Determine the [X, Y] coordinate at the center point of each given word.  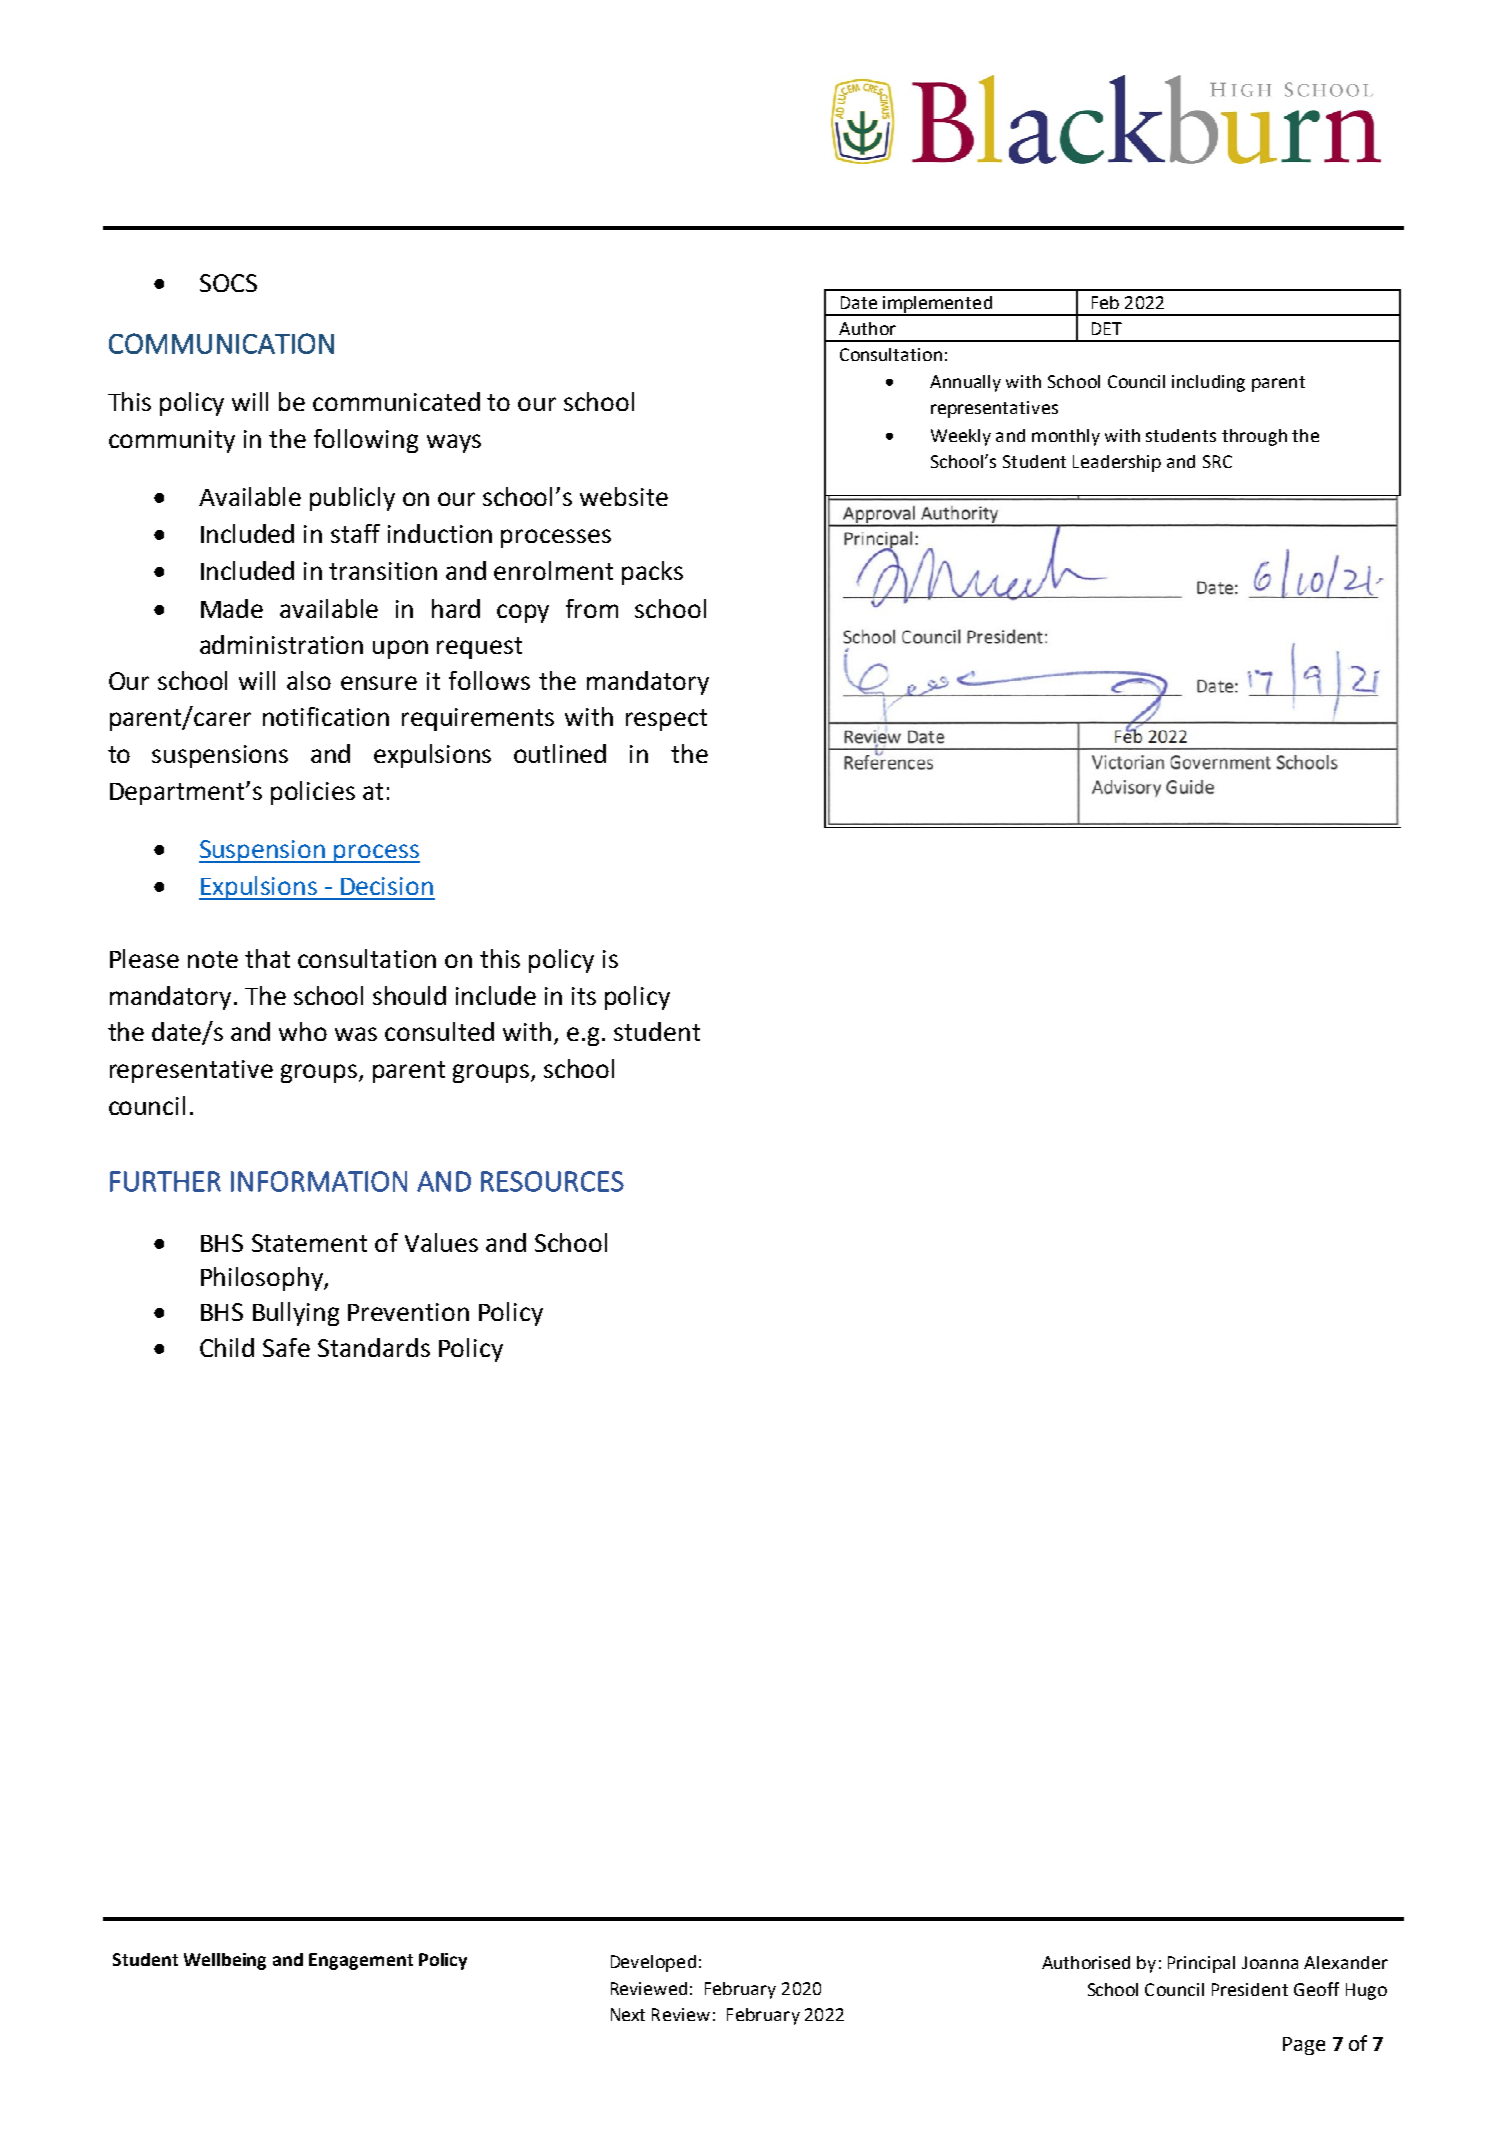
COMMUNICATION [221, 343]
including [1208, 383]
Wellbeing [225, 1961]
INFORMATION [319, 1181]
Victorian [1126, 788]
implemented [937, 305]
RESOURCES [552, 1181]
